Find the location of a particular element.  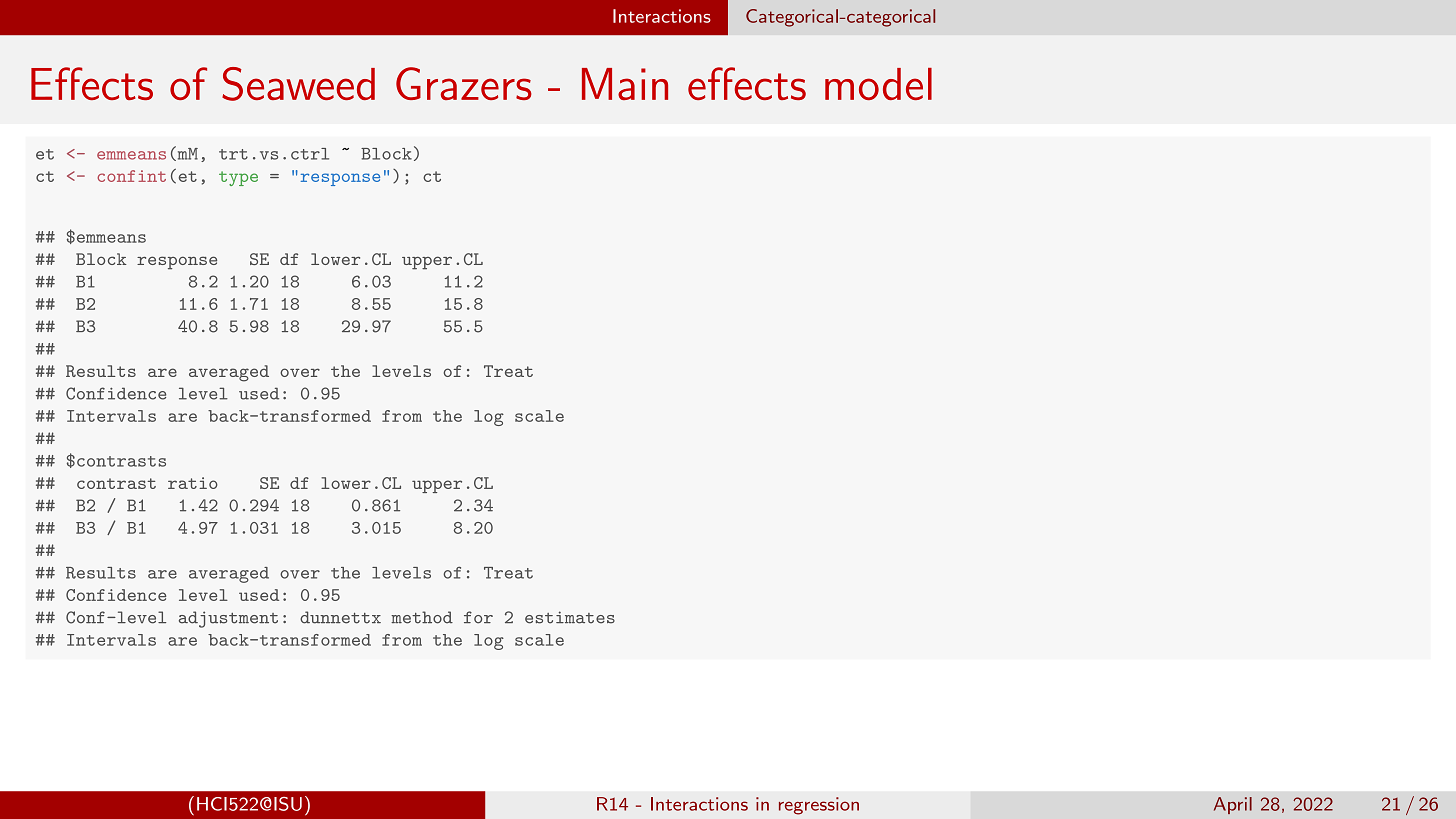

adjustment is located at coordinates (228, 619).
